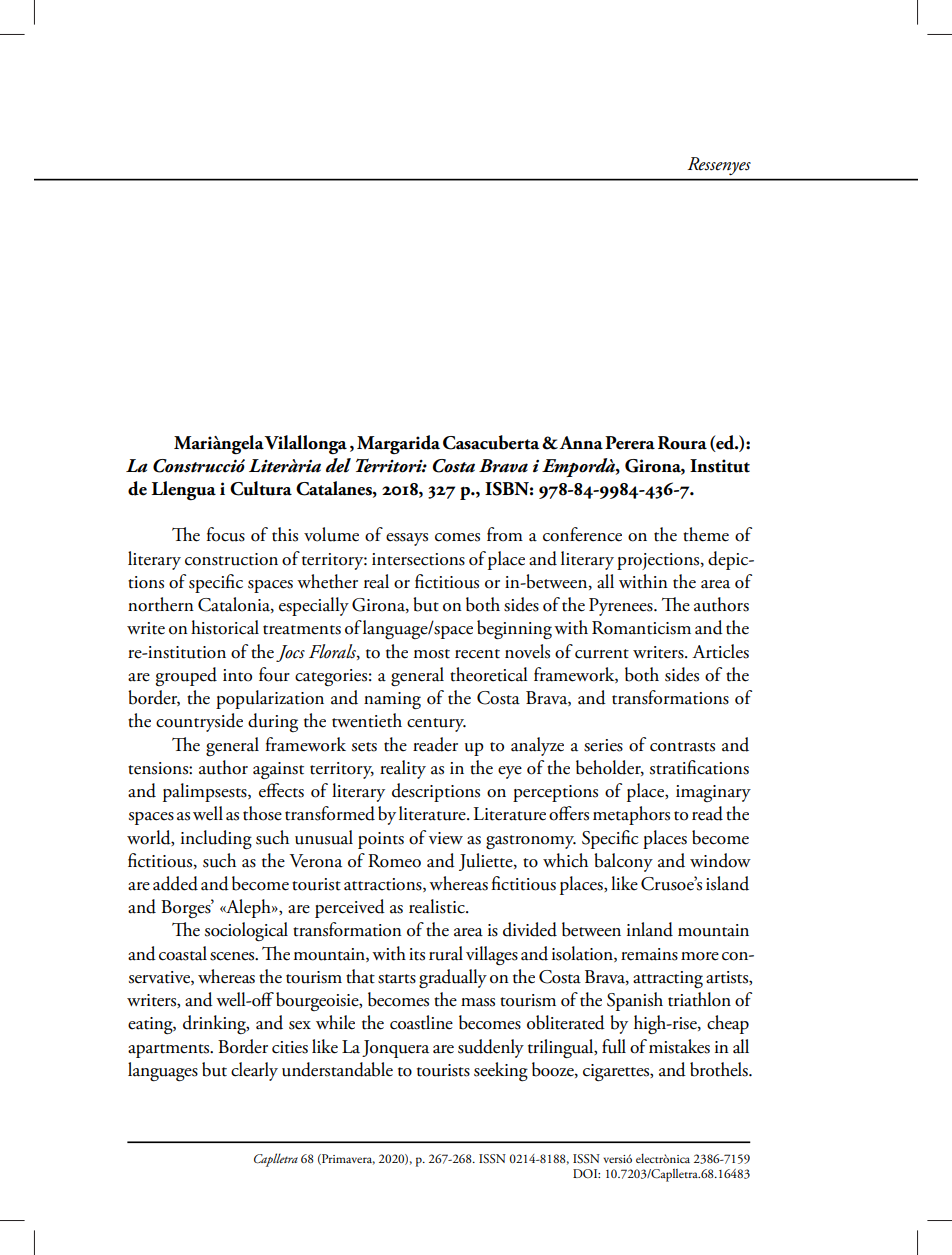 This screenshot has height=1255, width=952. I want to click on del, so click(338, 465).
